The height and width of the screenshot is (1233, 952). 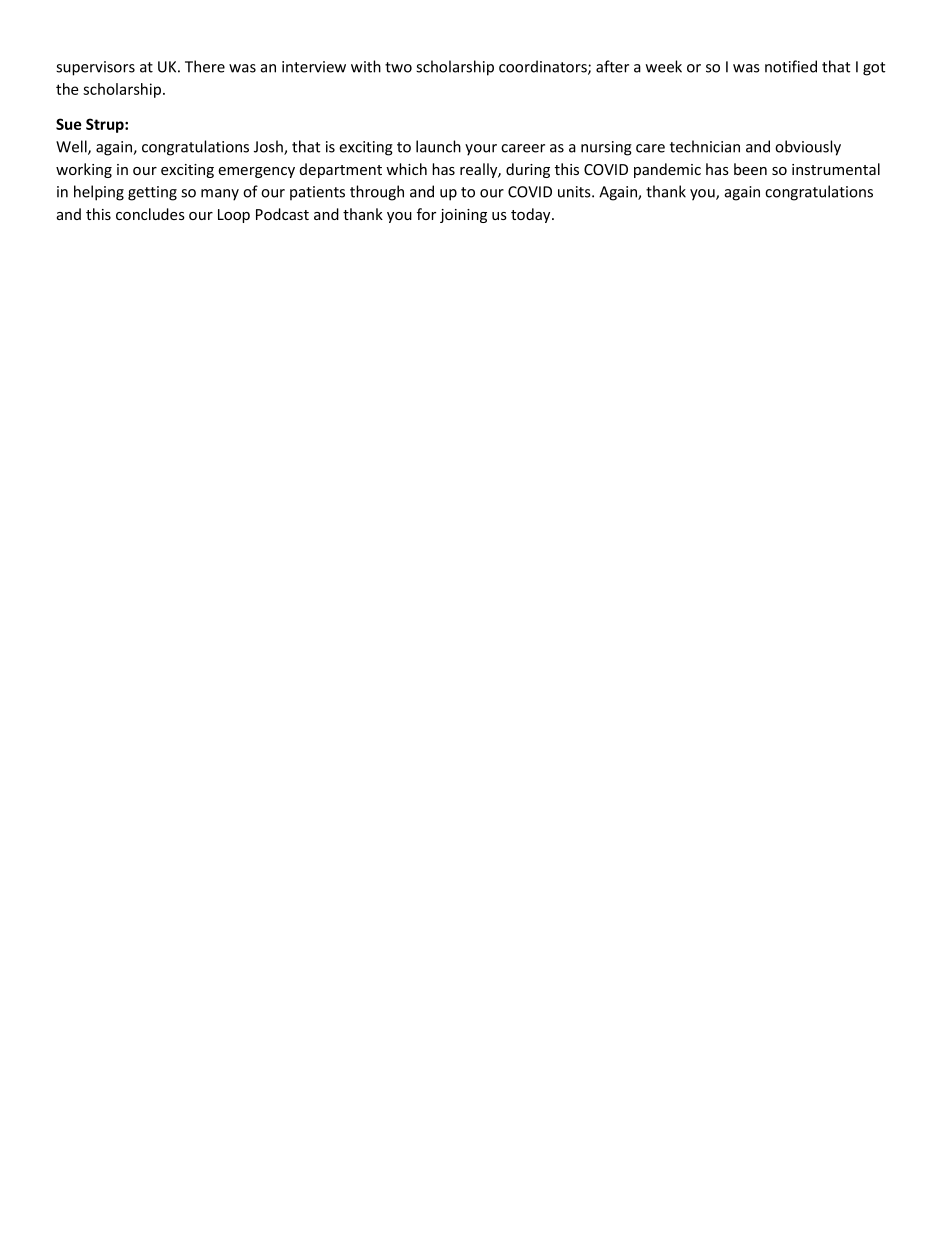 What do you see at coordinates (69, 124) in the screenshot?
I see `Sue` at bounding box center [69, 124].
